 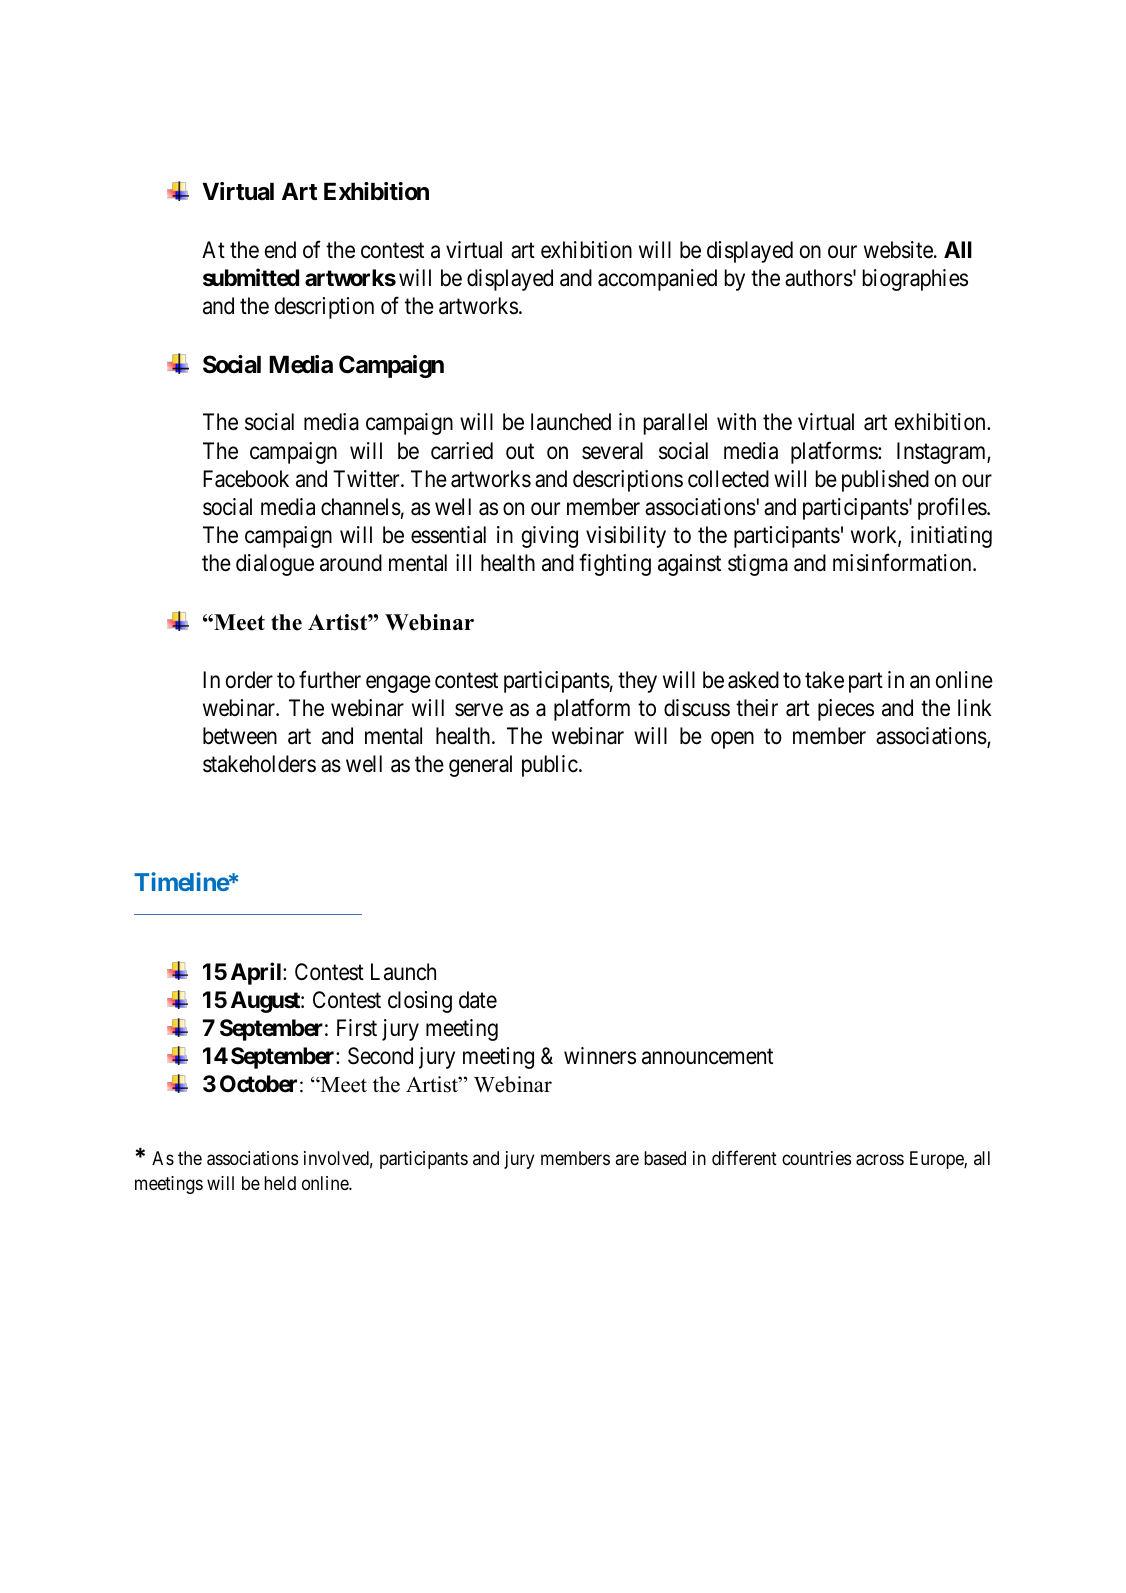 What do you see at coordinates (880, 1160) in the document?
I see `across` at bounding box center [880, 1160].
